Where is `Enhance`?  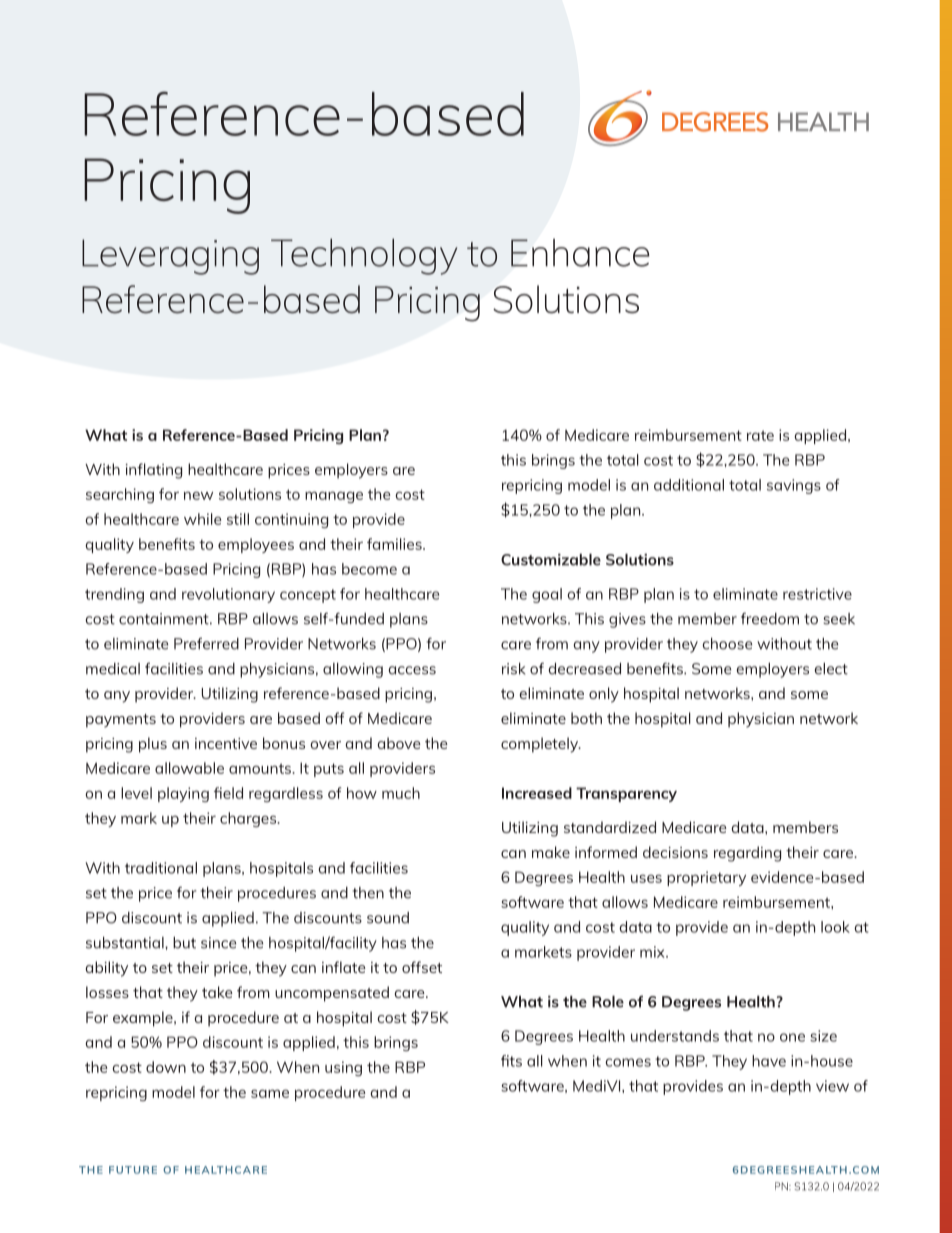 Enhance is located at coordinates (580, 253).
